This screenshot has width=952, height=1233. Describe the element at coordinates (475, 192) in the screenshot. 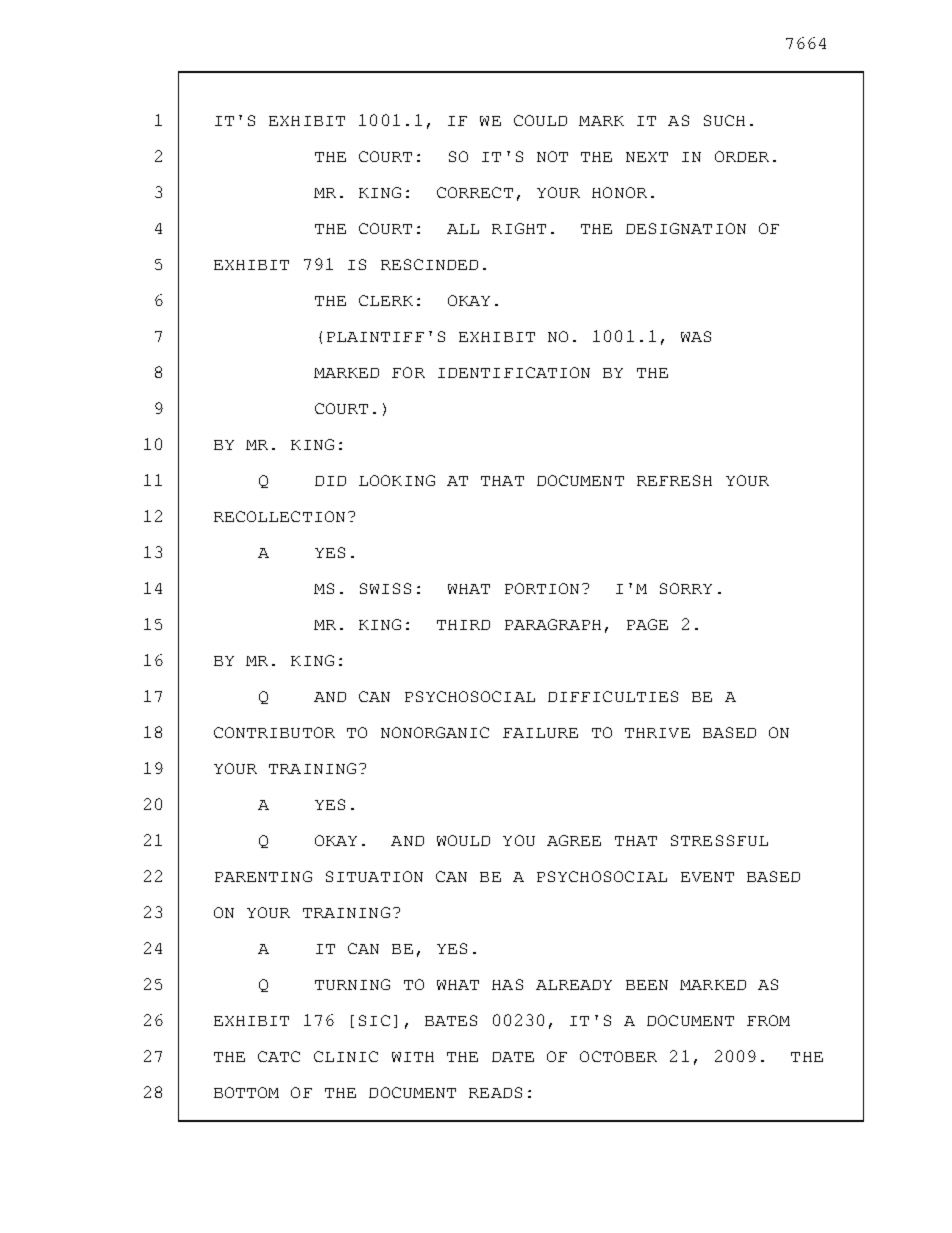

I see `CORRECT` at that location.
